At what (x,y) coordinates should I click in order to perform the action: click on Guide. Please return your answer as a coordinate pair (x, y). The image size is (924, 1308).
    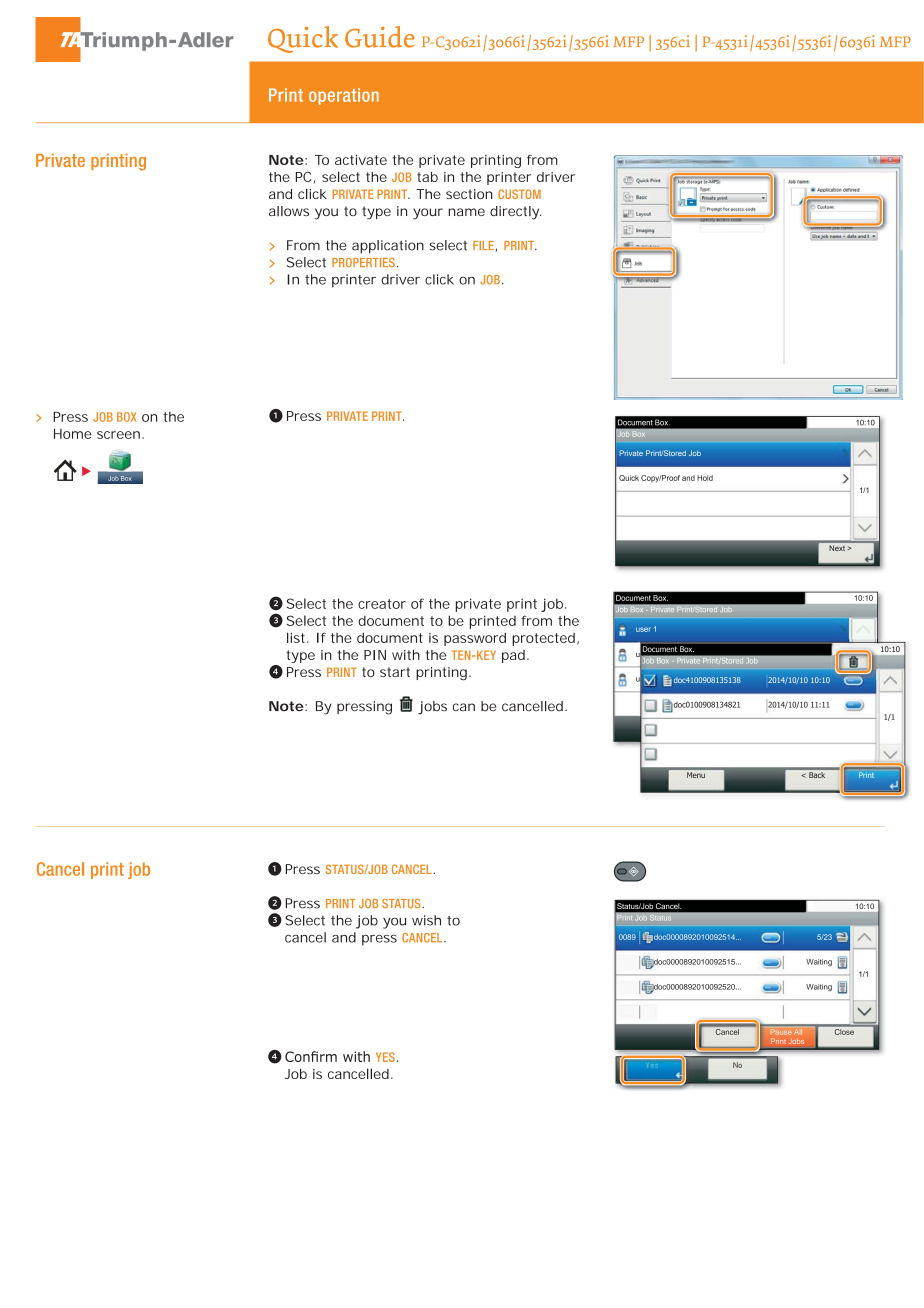
    Looking at the image, I should click on (379, 37).
